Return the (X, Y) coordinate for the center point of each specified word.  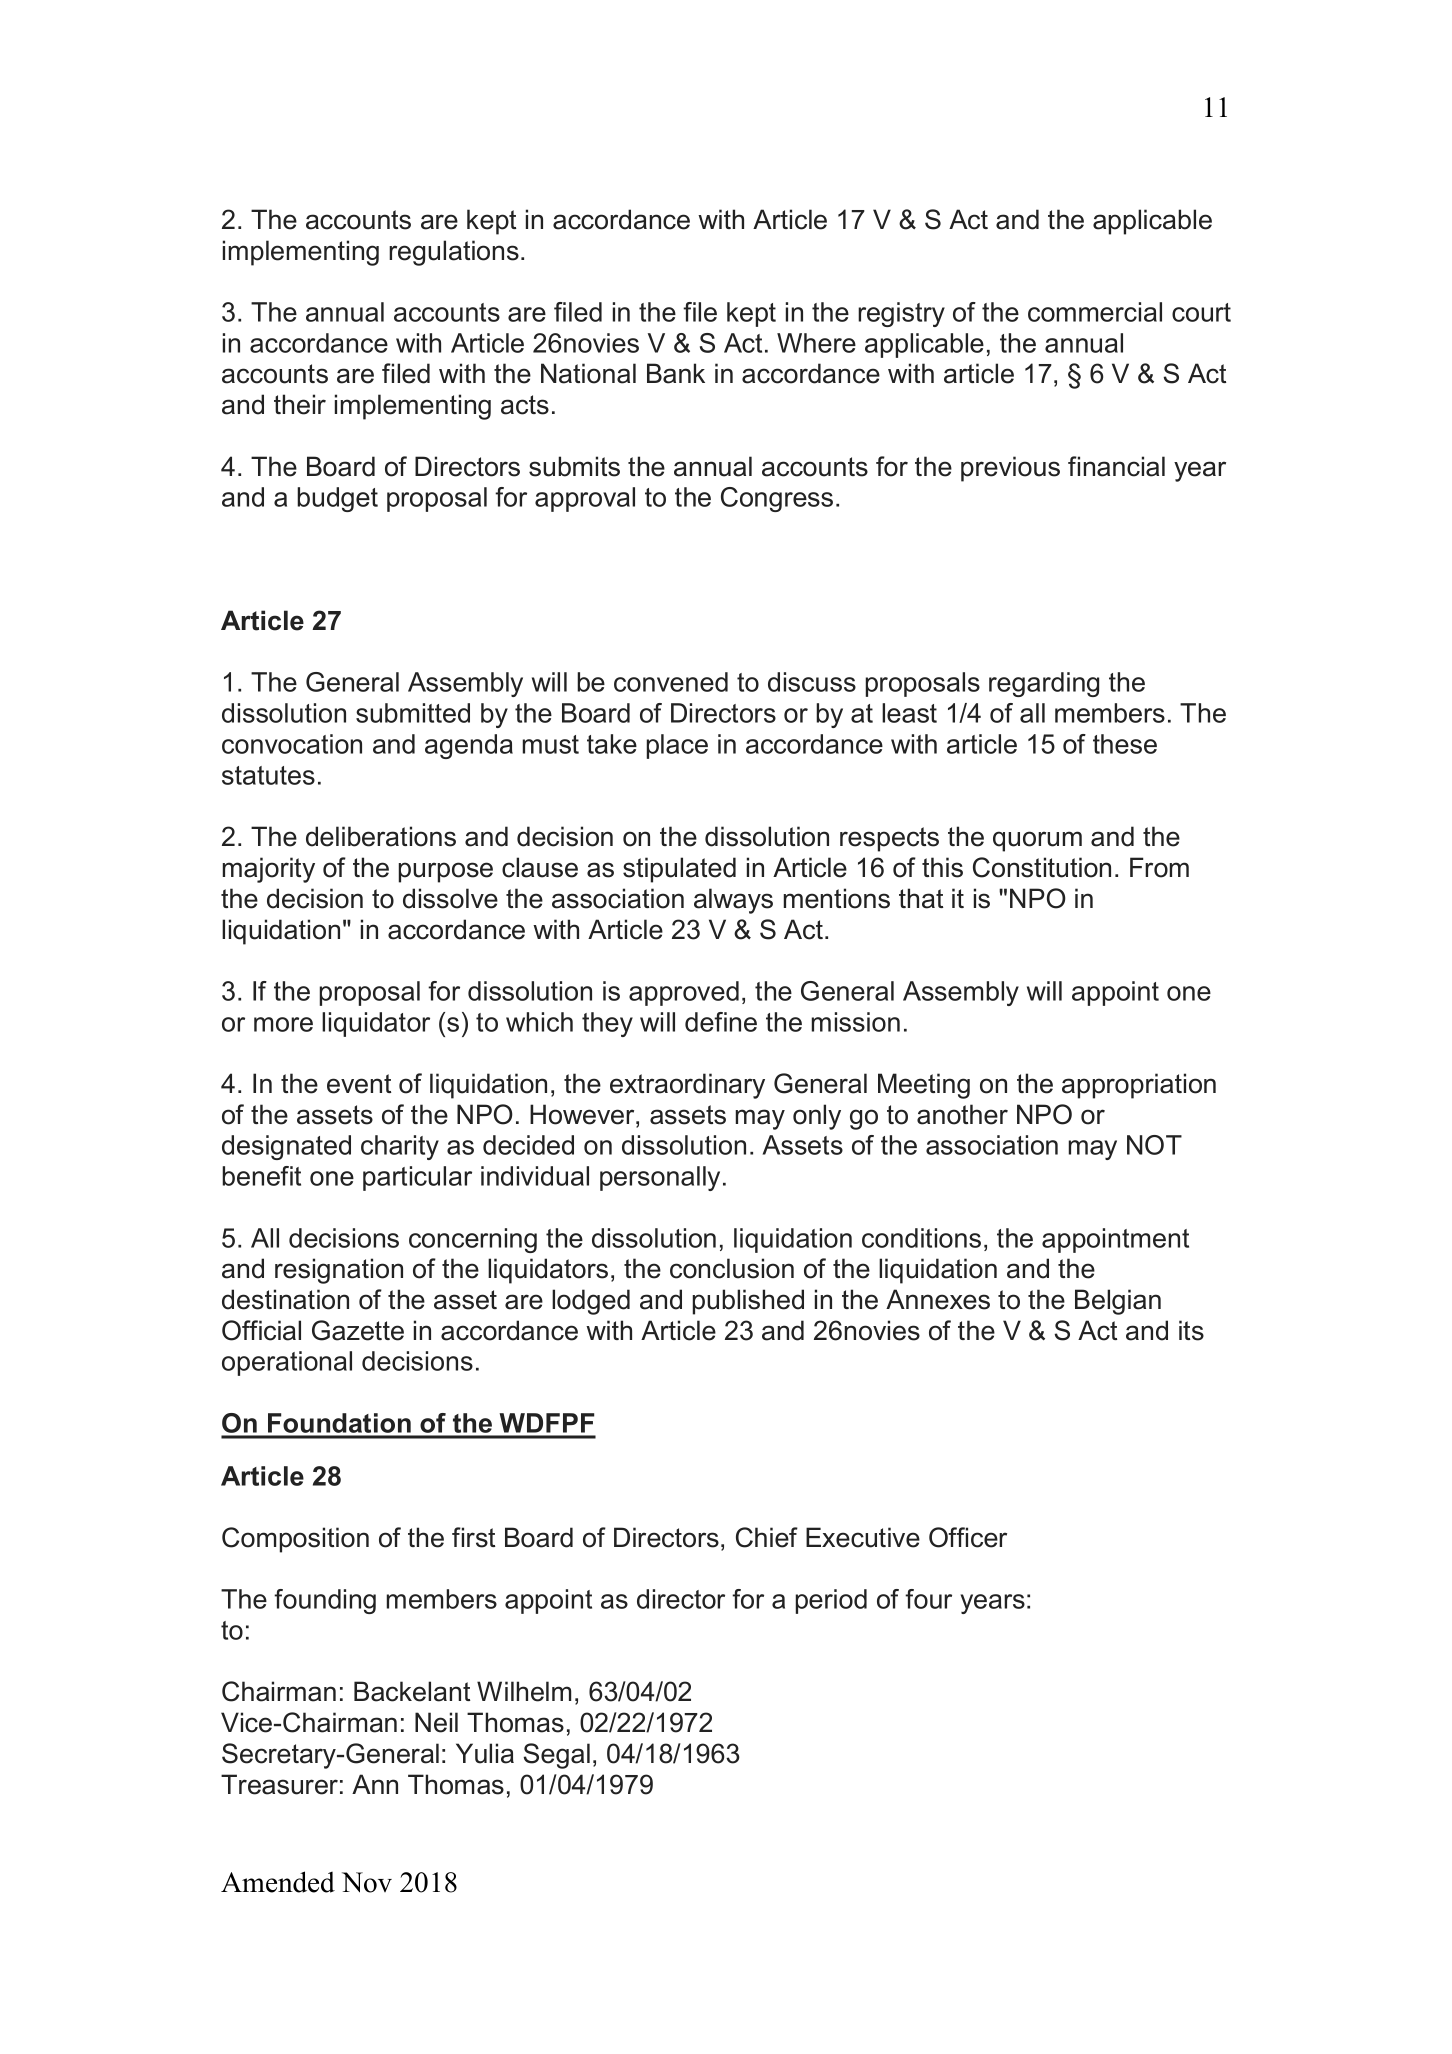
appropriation (1139, 1086)
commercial (1095, 312)
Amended (278, 1882)
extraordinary (687, 1086)
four (928, 1599)
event (359, 1084)
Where (816, 343)
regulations (454, 253)
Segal (556, 1756)
